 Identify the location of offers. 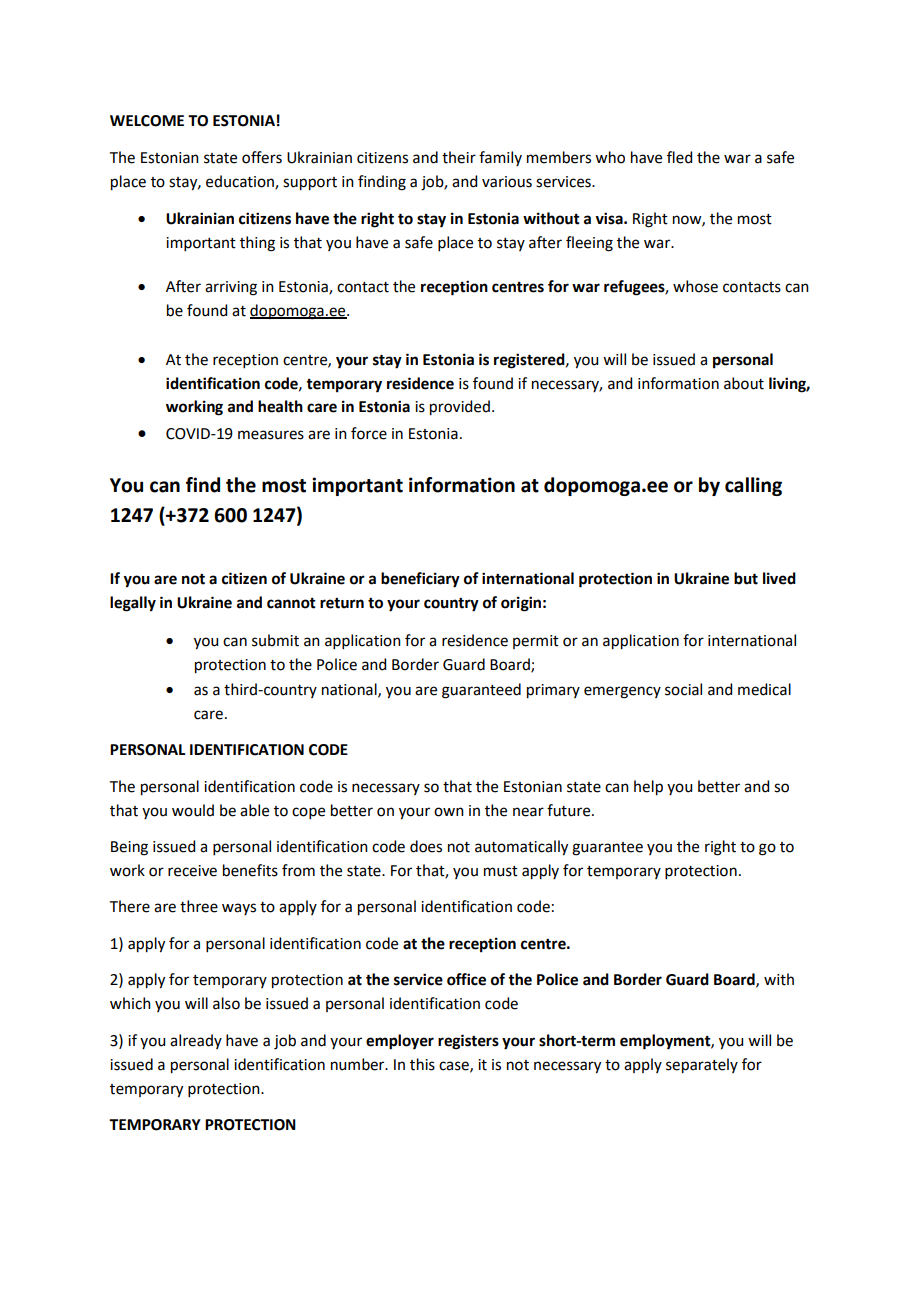
(262, 157).
